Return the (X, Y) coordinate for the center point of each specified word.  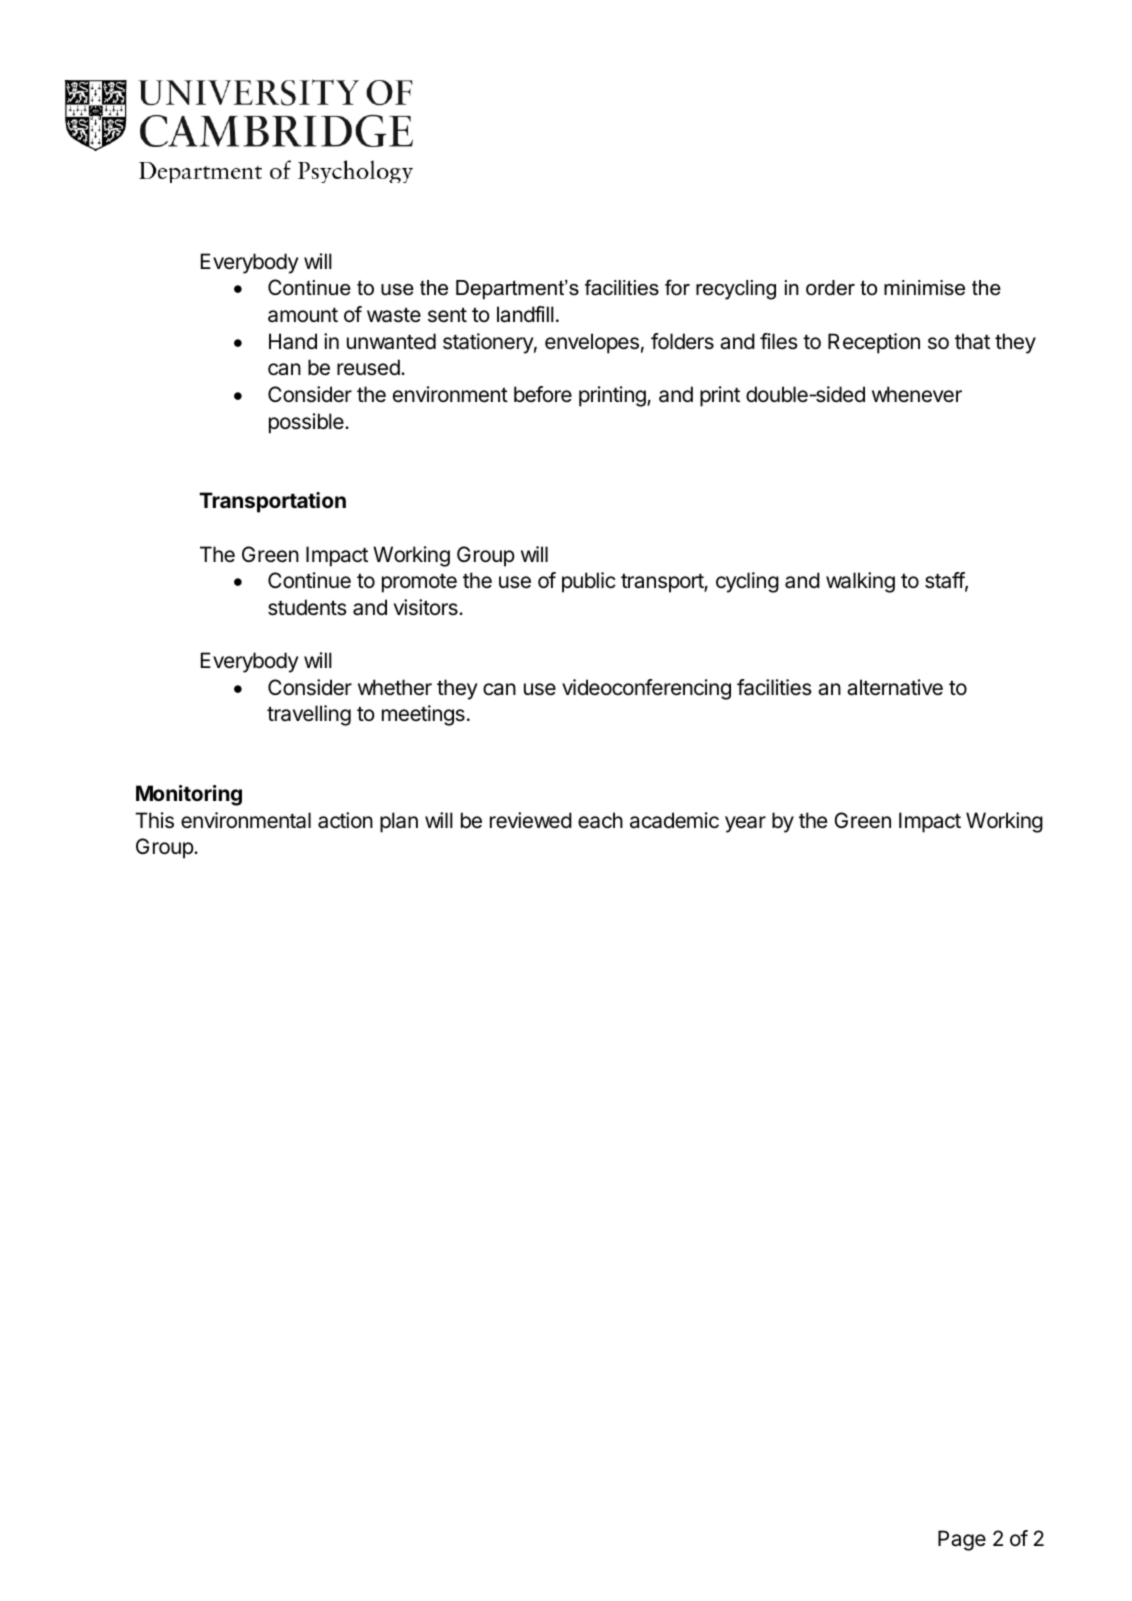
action (345, 820)
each (600, 820)
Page (962, 1540)
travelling (309, 715)
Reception (874, 343)
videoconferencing (646, 689)
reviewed (531, 820)
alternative (895, 687)
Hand (293, 341)
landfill (525, 314)
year (745, 824)
